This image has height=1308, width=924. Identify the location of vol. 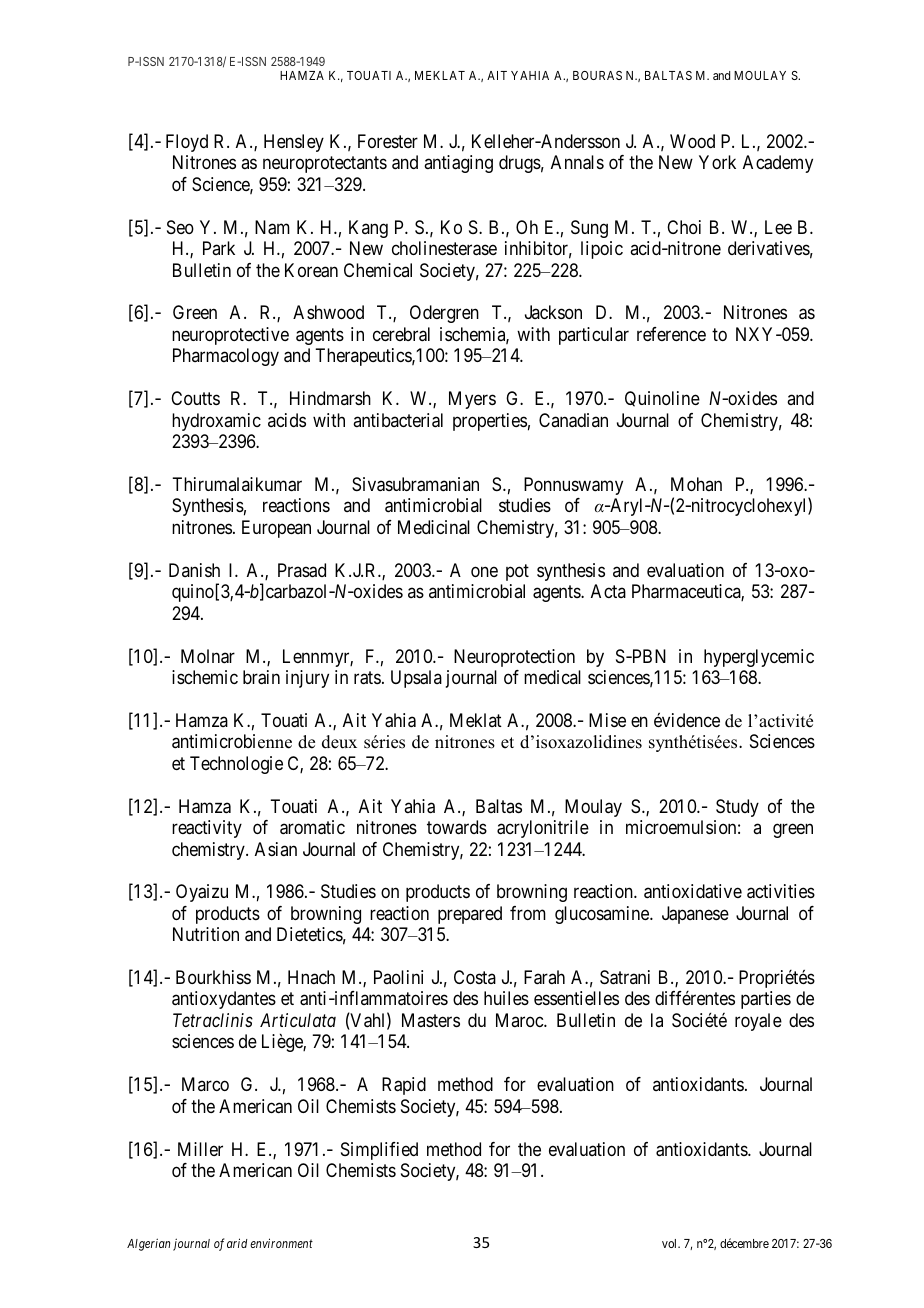
(671, 1243).
